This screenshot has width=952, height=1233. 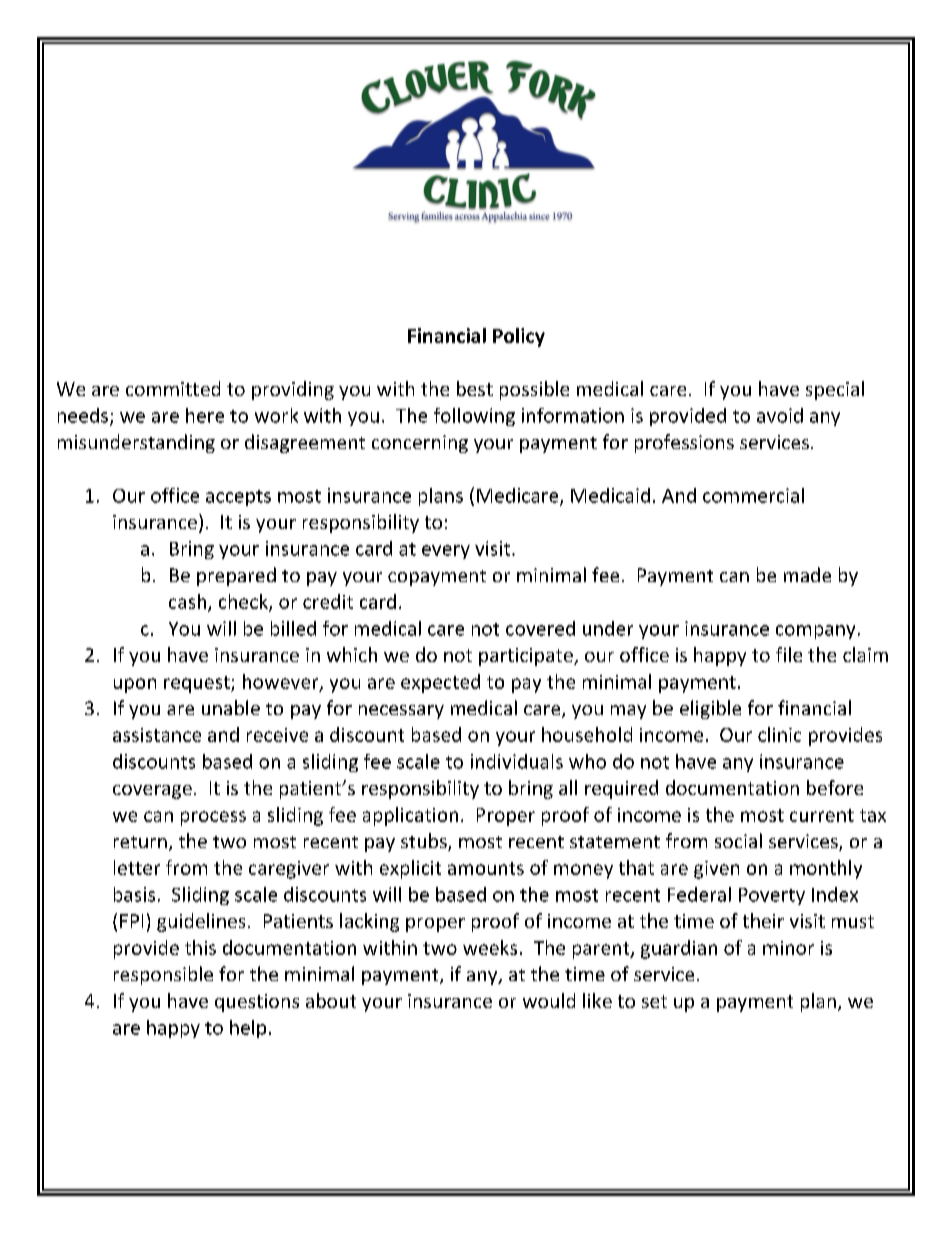 What do you see at coordinates (835, 390) in the screenshot?
I see `special` at bounding box center [835, 390].
